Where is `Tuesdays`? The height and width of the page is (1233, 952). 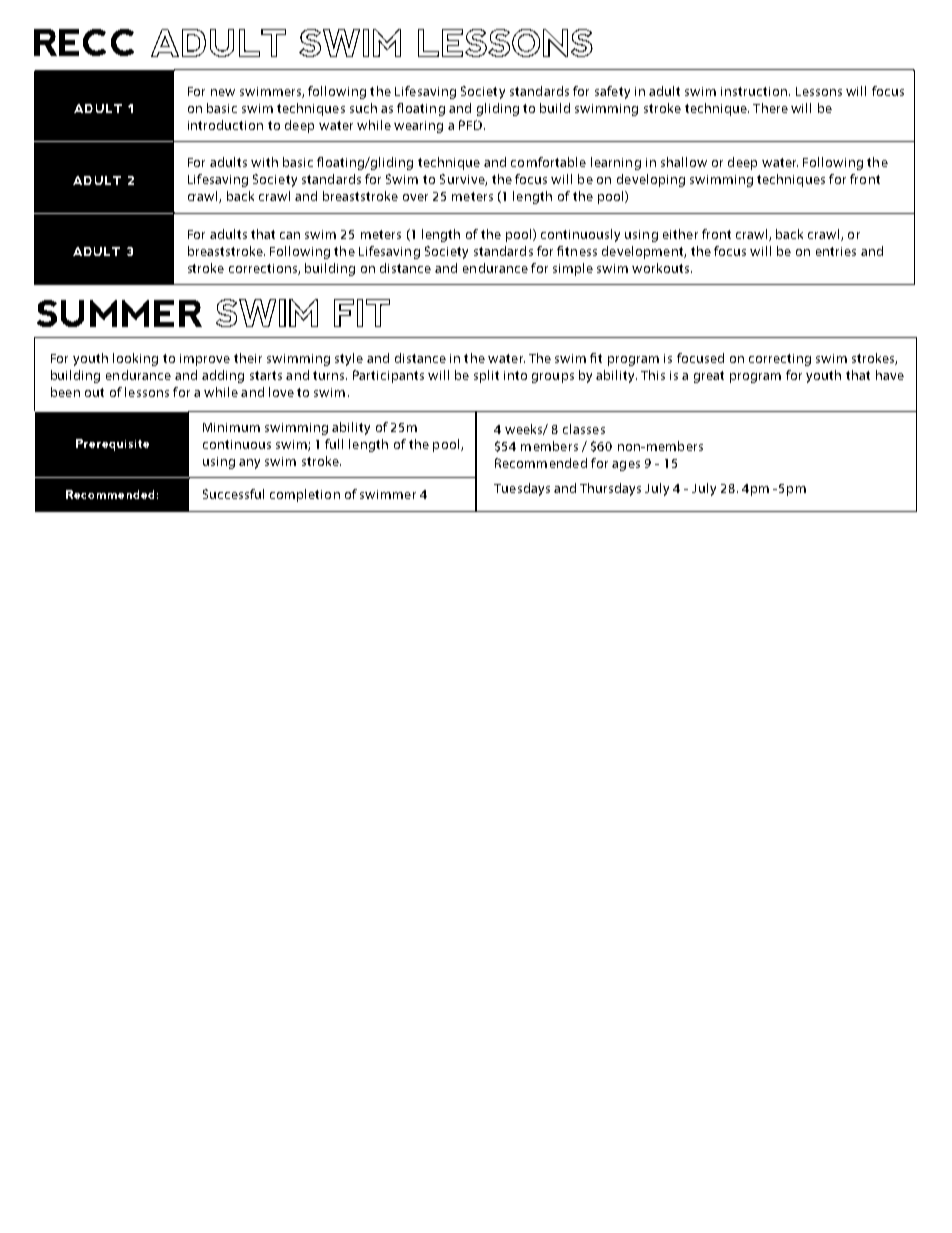
Tuesdays is located at coordinates (522, 489).
